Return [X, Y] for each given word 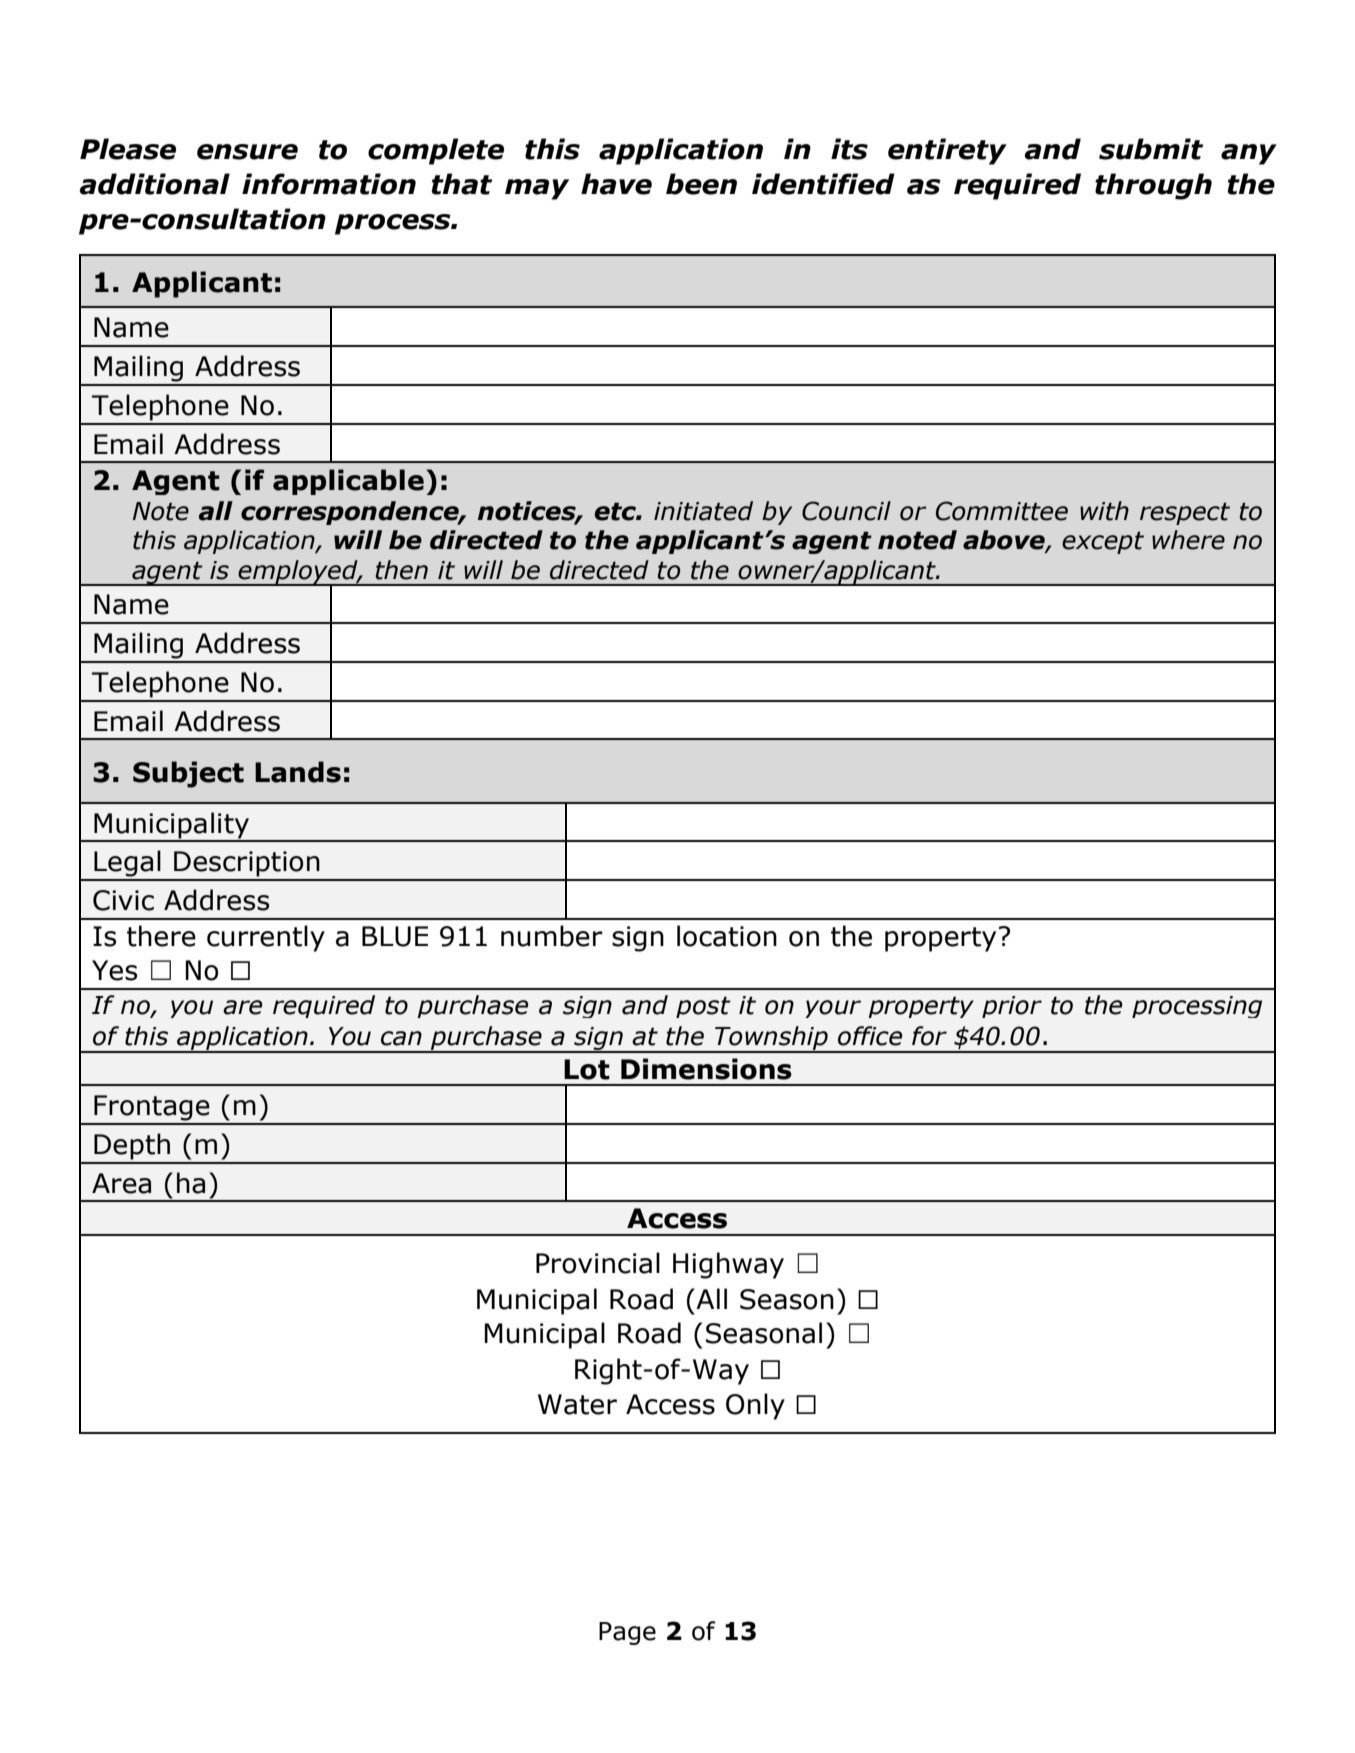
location [727, 936]
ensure [247, 152]
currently [266, 938]
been [701, 184]
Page [627, 1633]
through [1153, 186]
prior [1012, 1007]
